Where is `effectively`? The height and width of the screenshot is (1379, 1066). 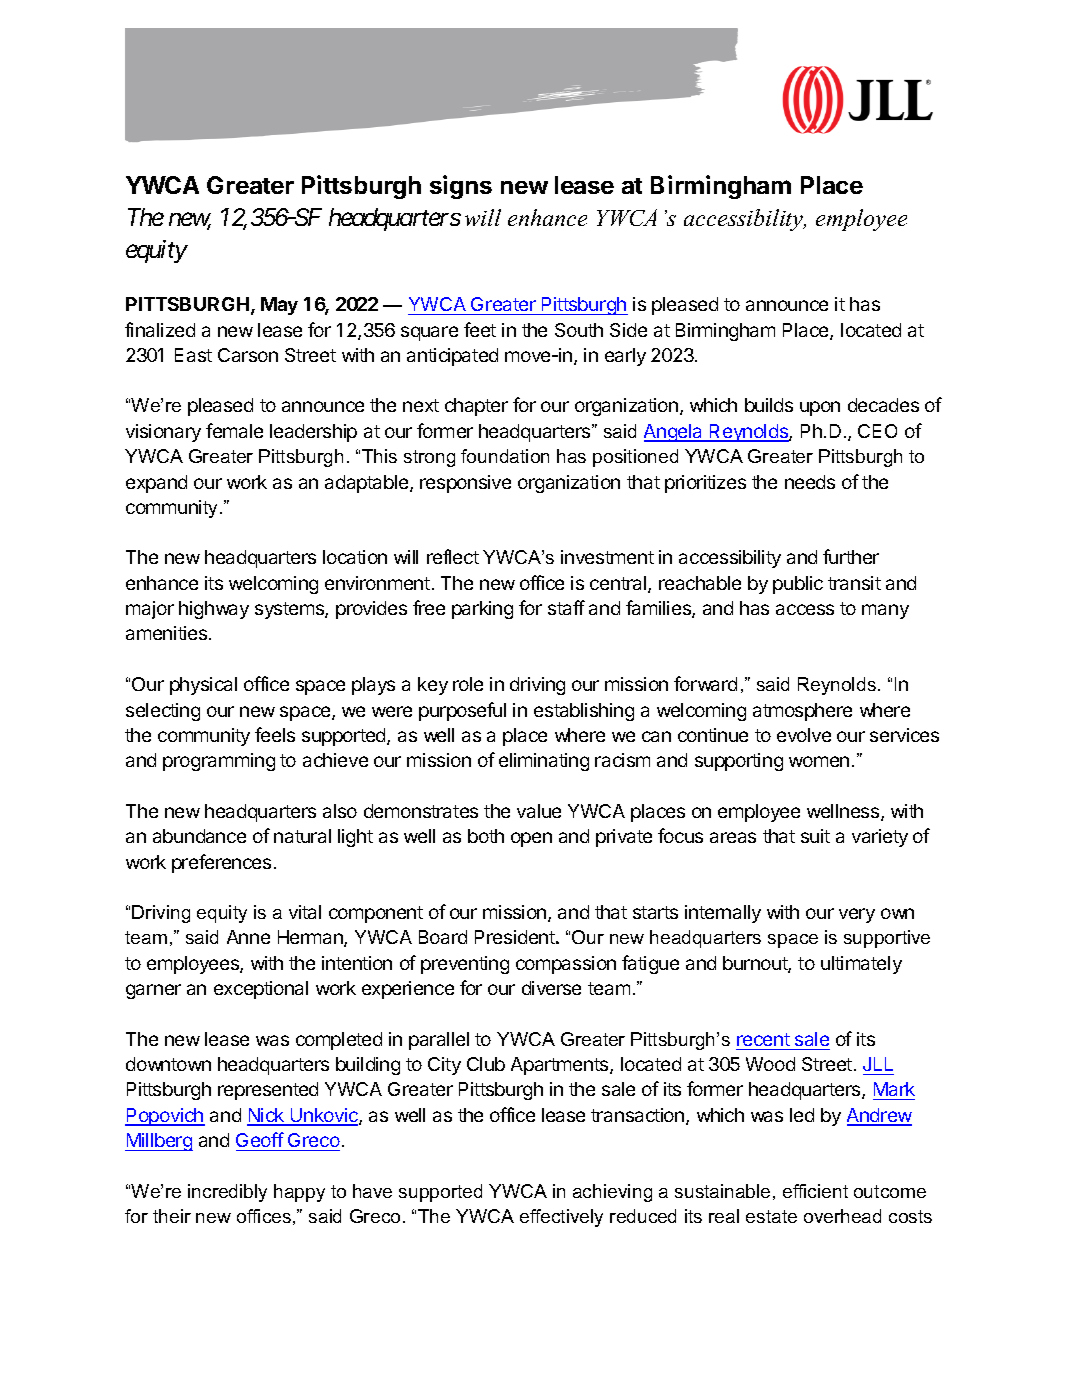 effectively is located at coordinates (561, 1218).
